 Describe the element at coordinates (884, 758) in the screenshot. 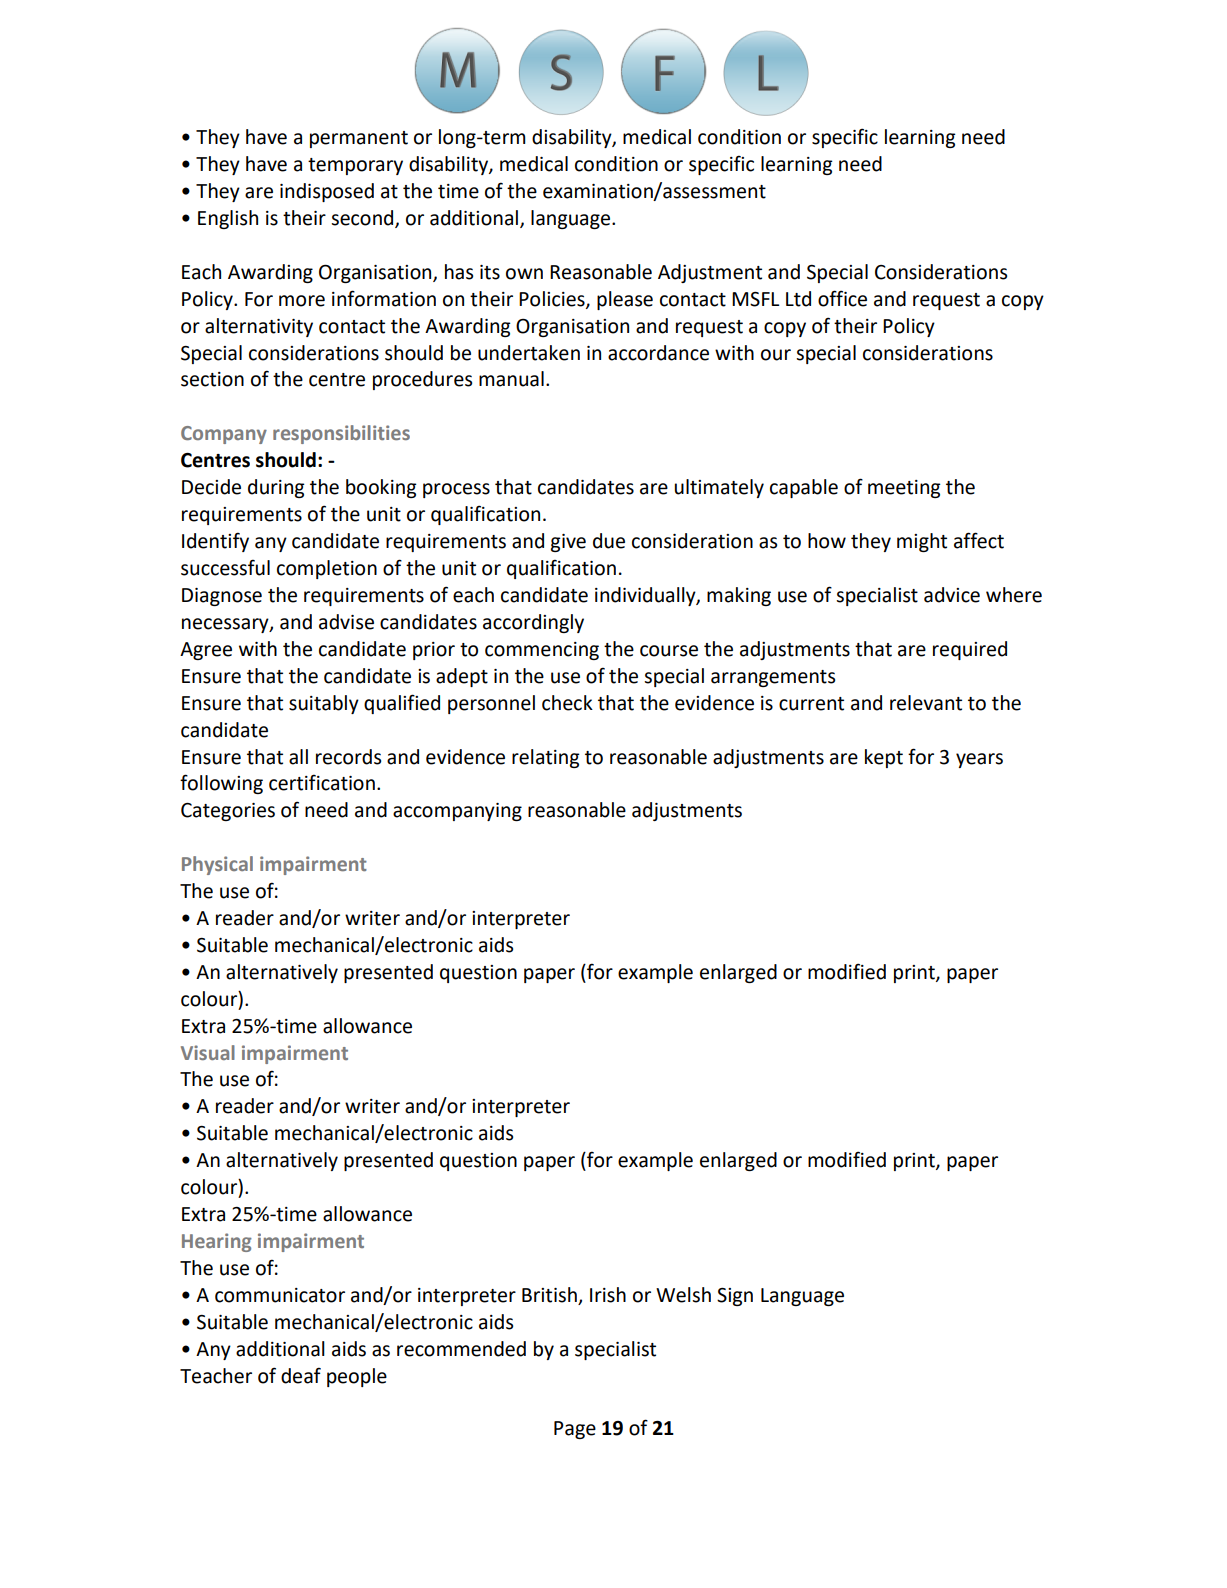

I see `kept` at that location.
